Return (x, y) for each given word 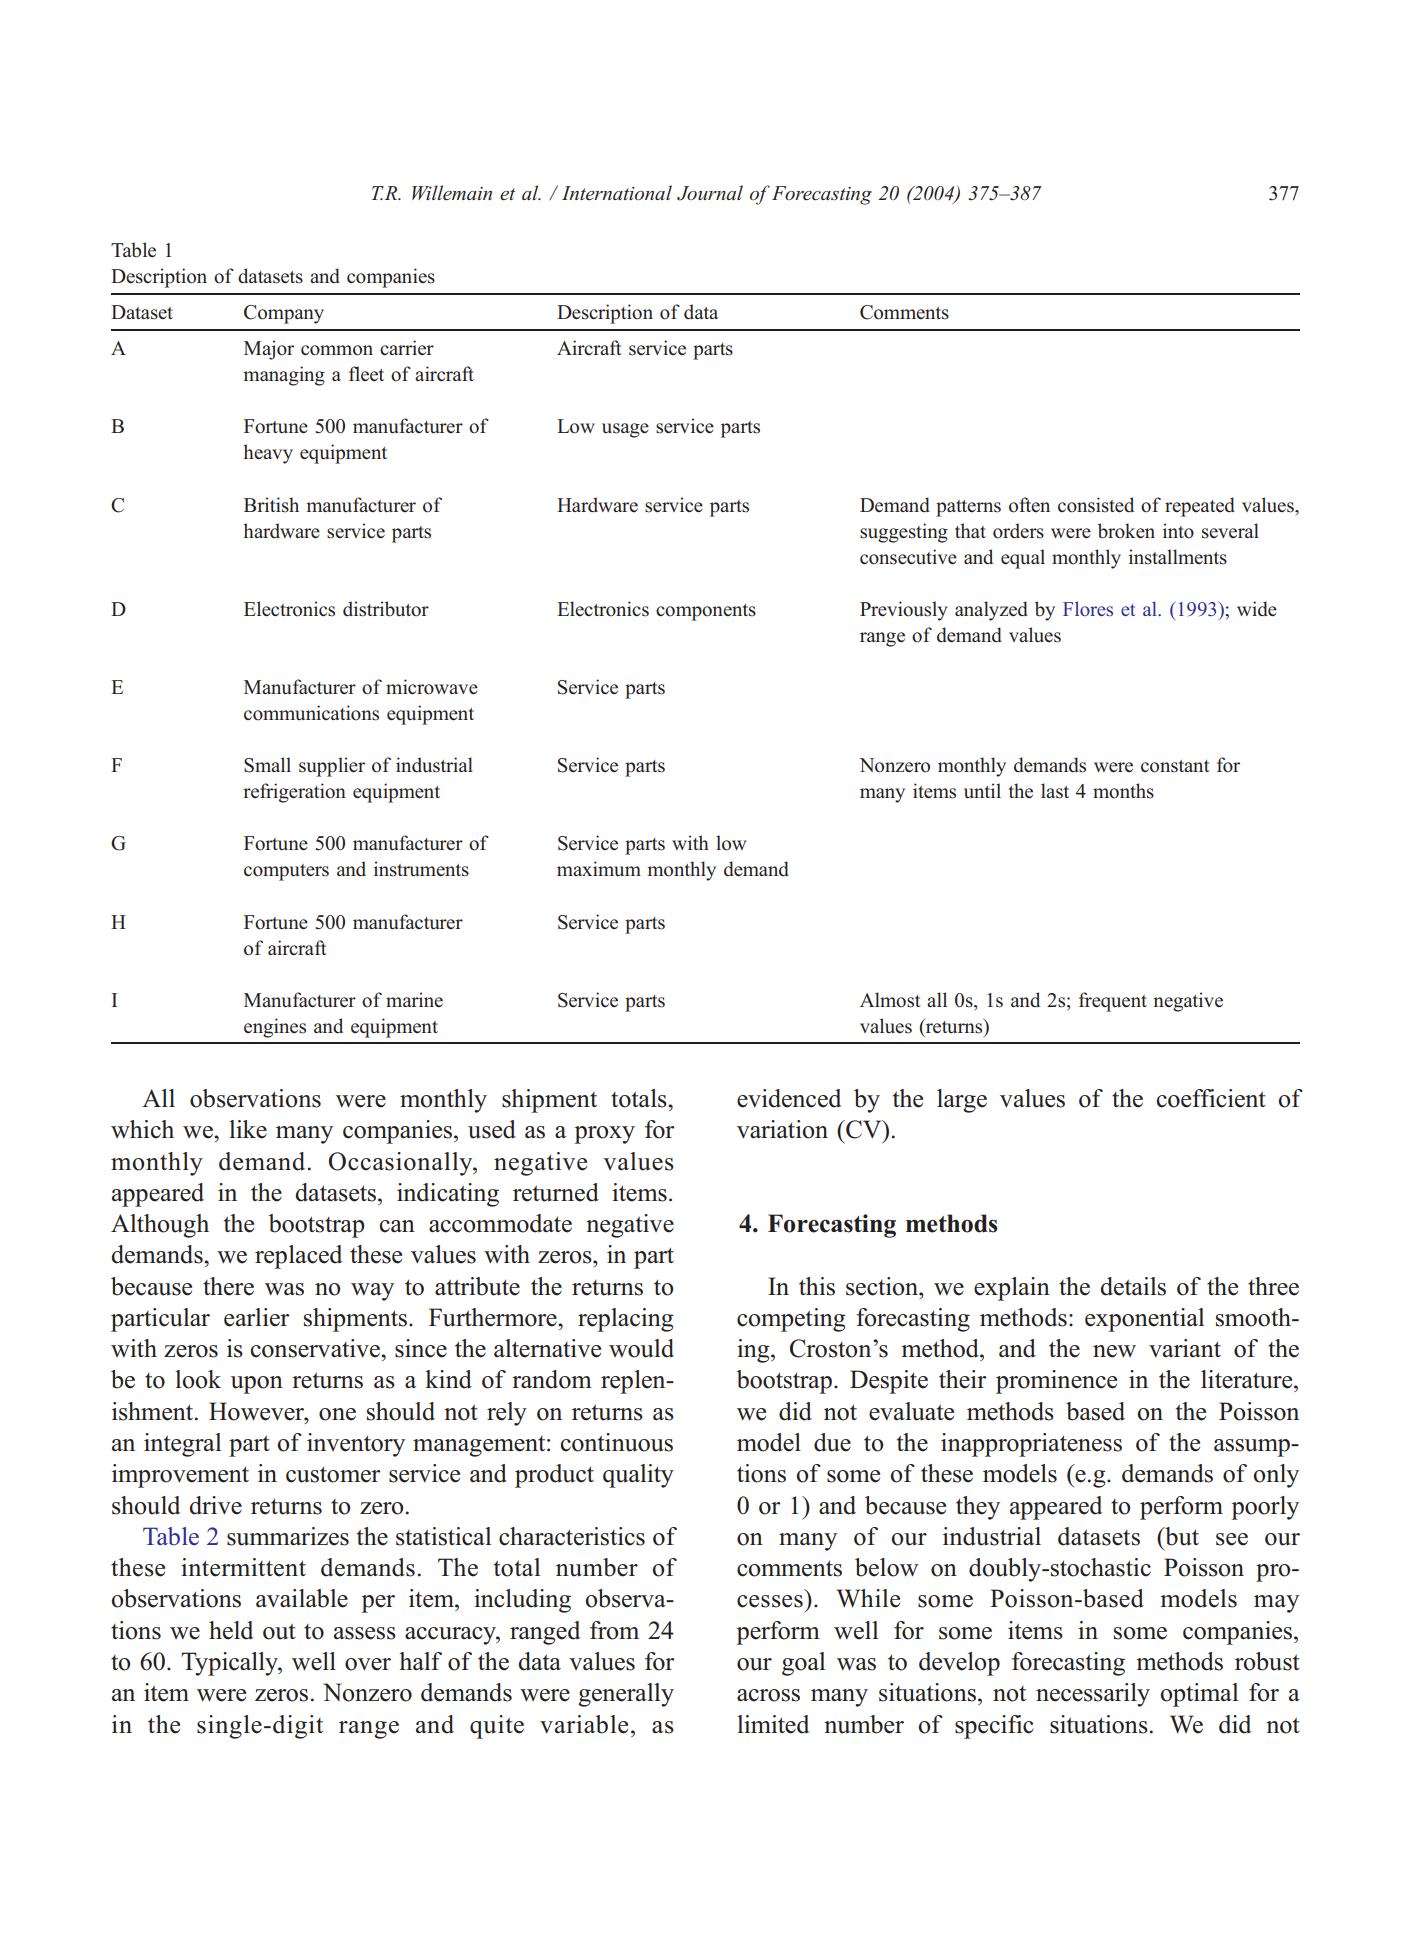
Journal (710, 193)
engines (275, 1028)
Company (284, 314)
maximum (599, 868)
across (768, 1695)
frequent (1113, 1002)
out (279, 1632)
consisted (1096, 505)
